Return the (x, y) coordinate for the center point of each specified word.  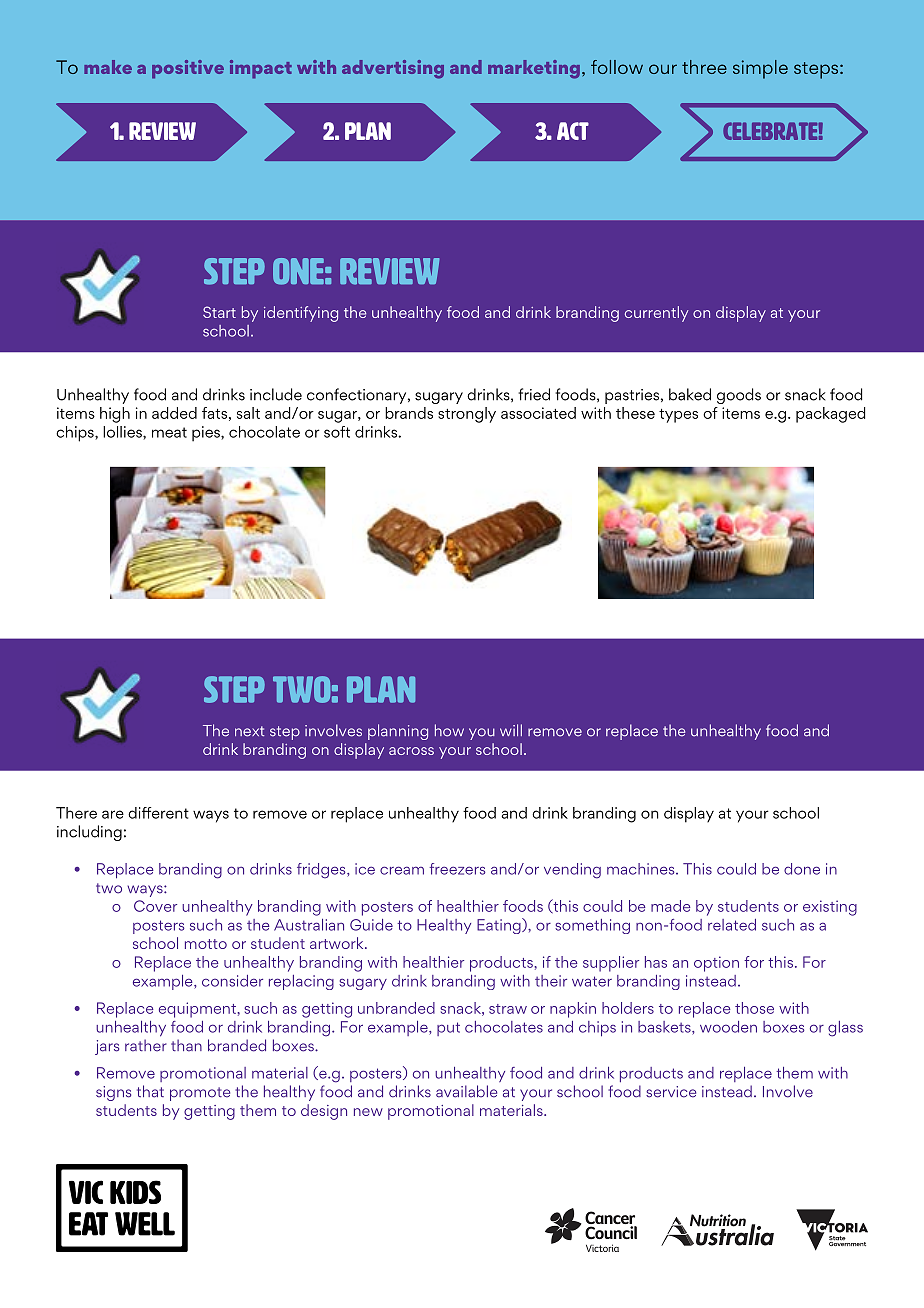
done (802, 869)
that (150, 1091)
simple (760, 69)
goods (739, 396)
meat (169, 432)
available (466, 1091)
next (249, 731)
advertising (393, 69)
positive (188, 69)
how (449, 730)
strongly (467, 415)
